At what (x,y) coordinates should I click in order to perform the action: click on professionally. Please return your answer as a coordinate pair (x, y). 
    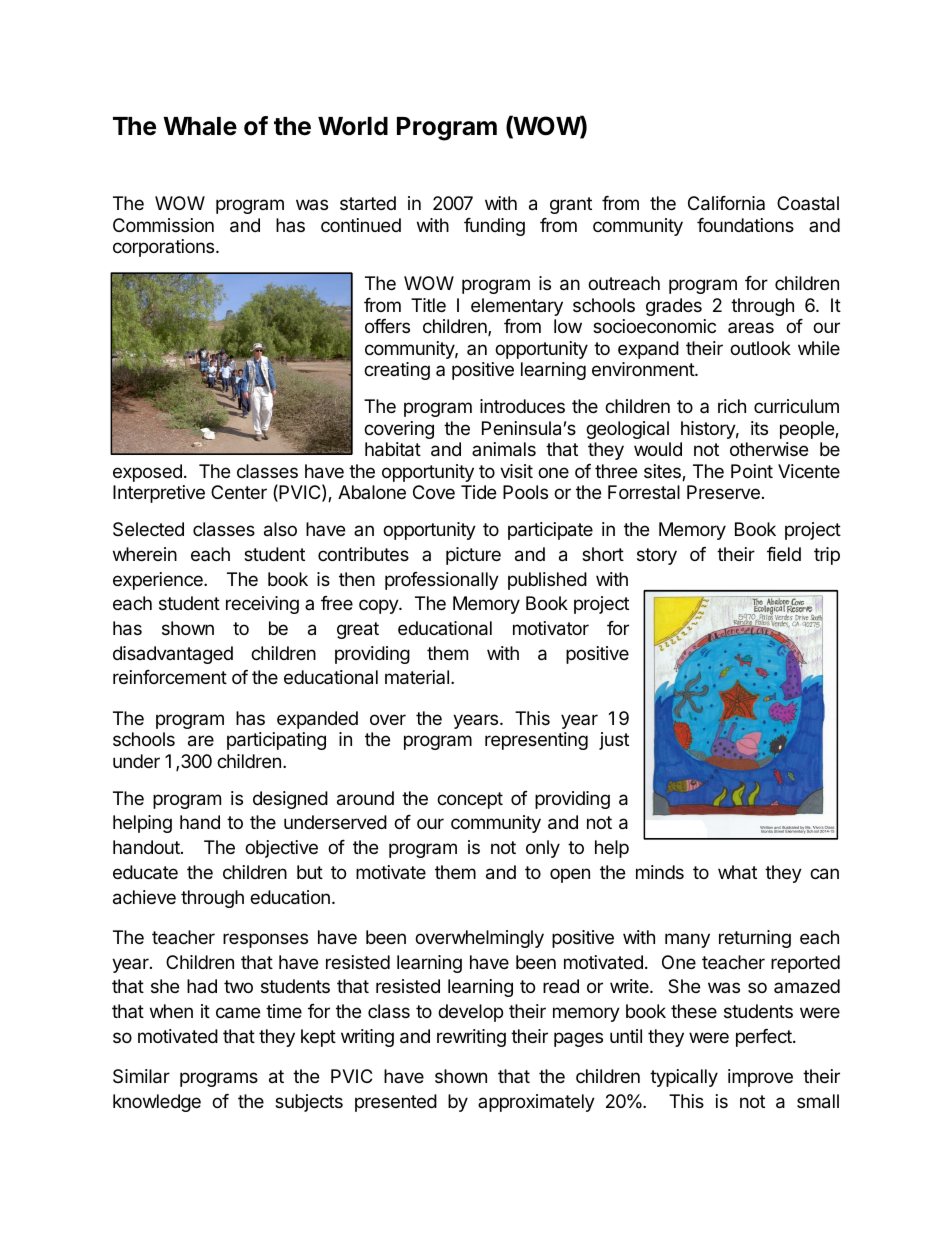
    Looking at the image, I should click on (442, 581).
